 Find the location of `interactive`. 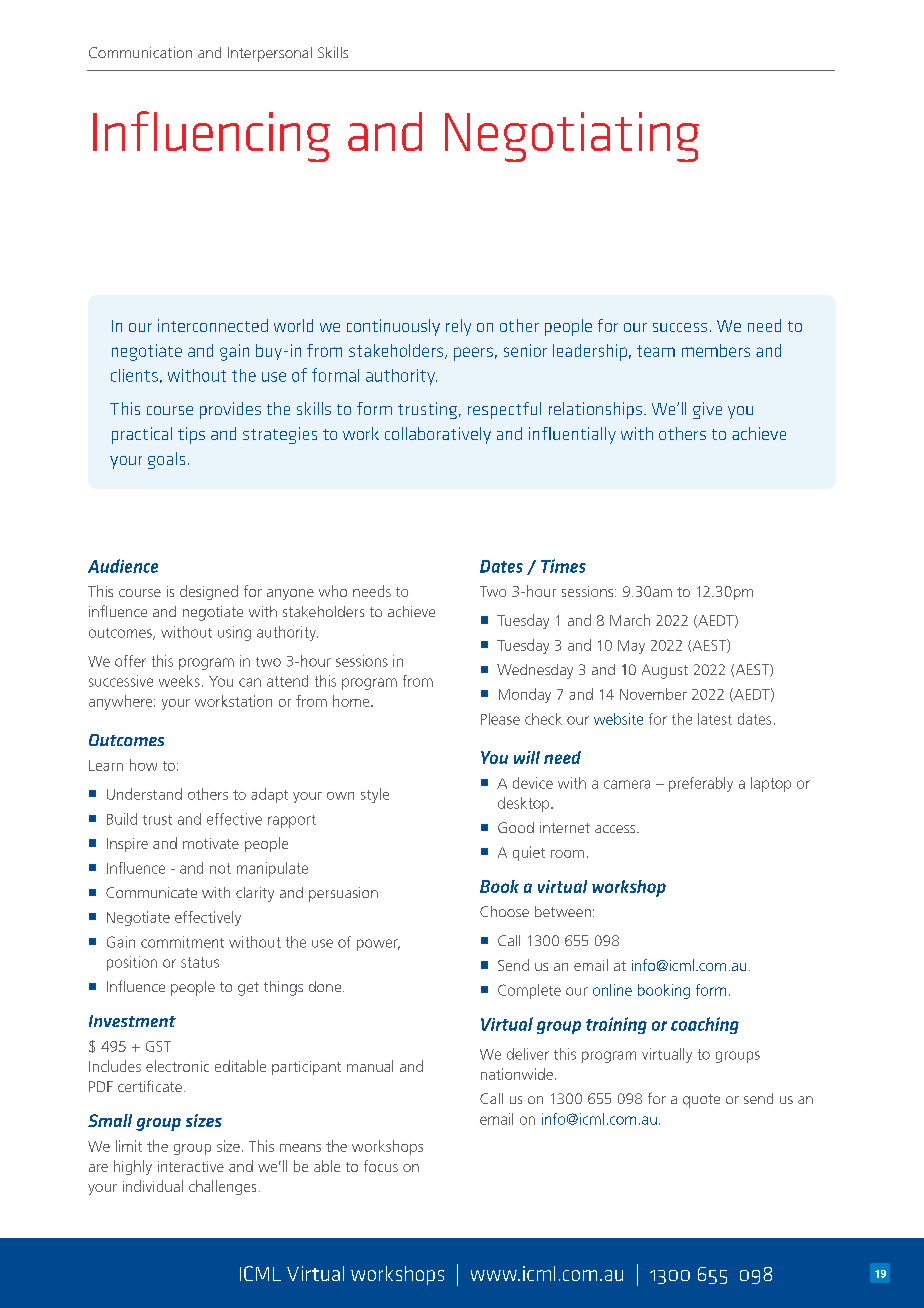

interactive is located at coordinates (191, 1166).
